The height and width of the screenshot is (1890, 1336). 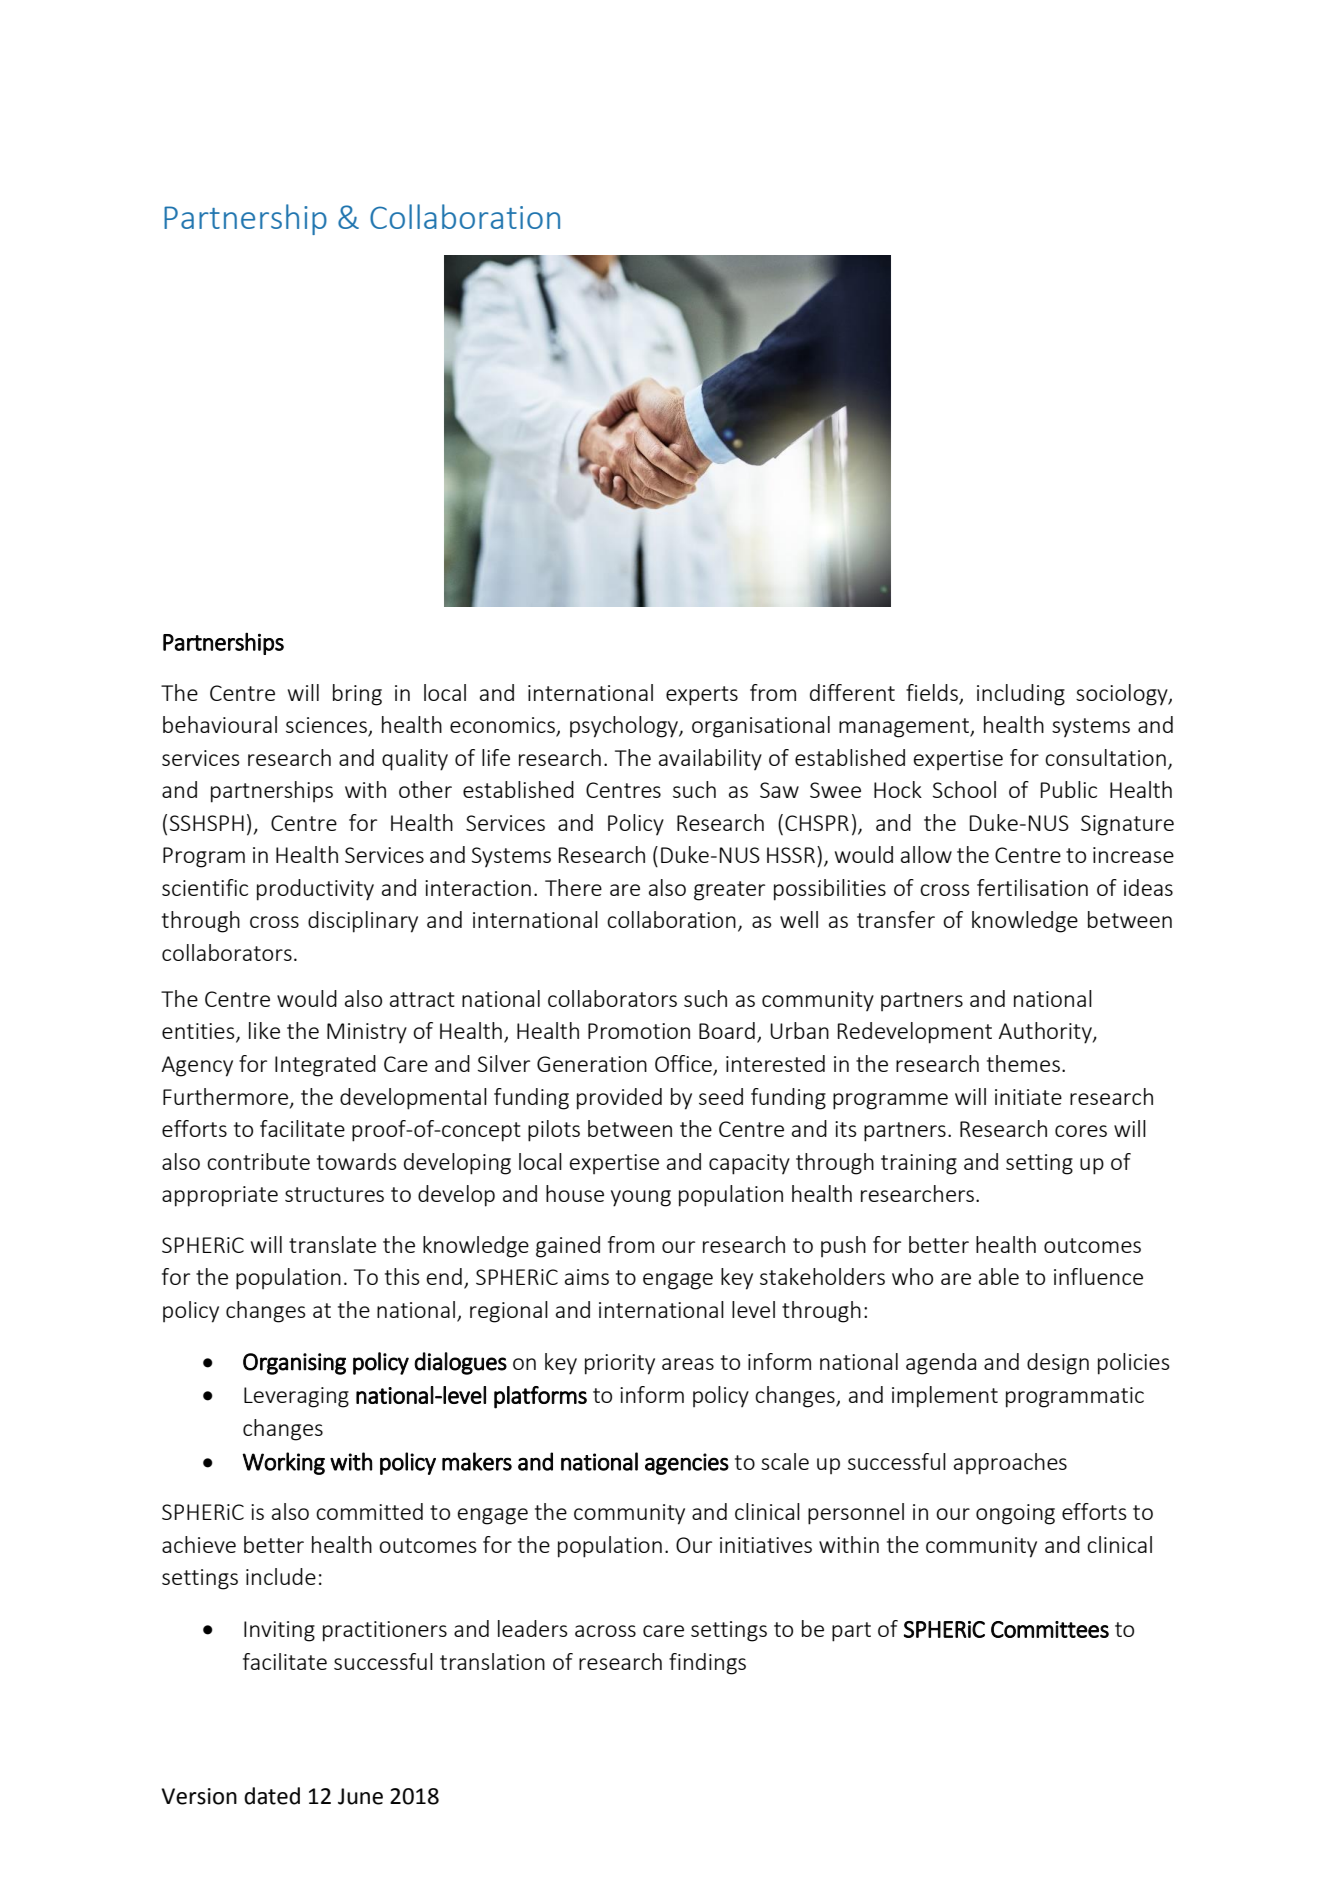 I want to click on design, so click(x=1058, y=1364).
